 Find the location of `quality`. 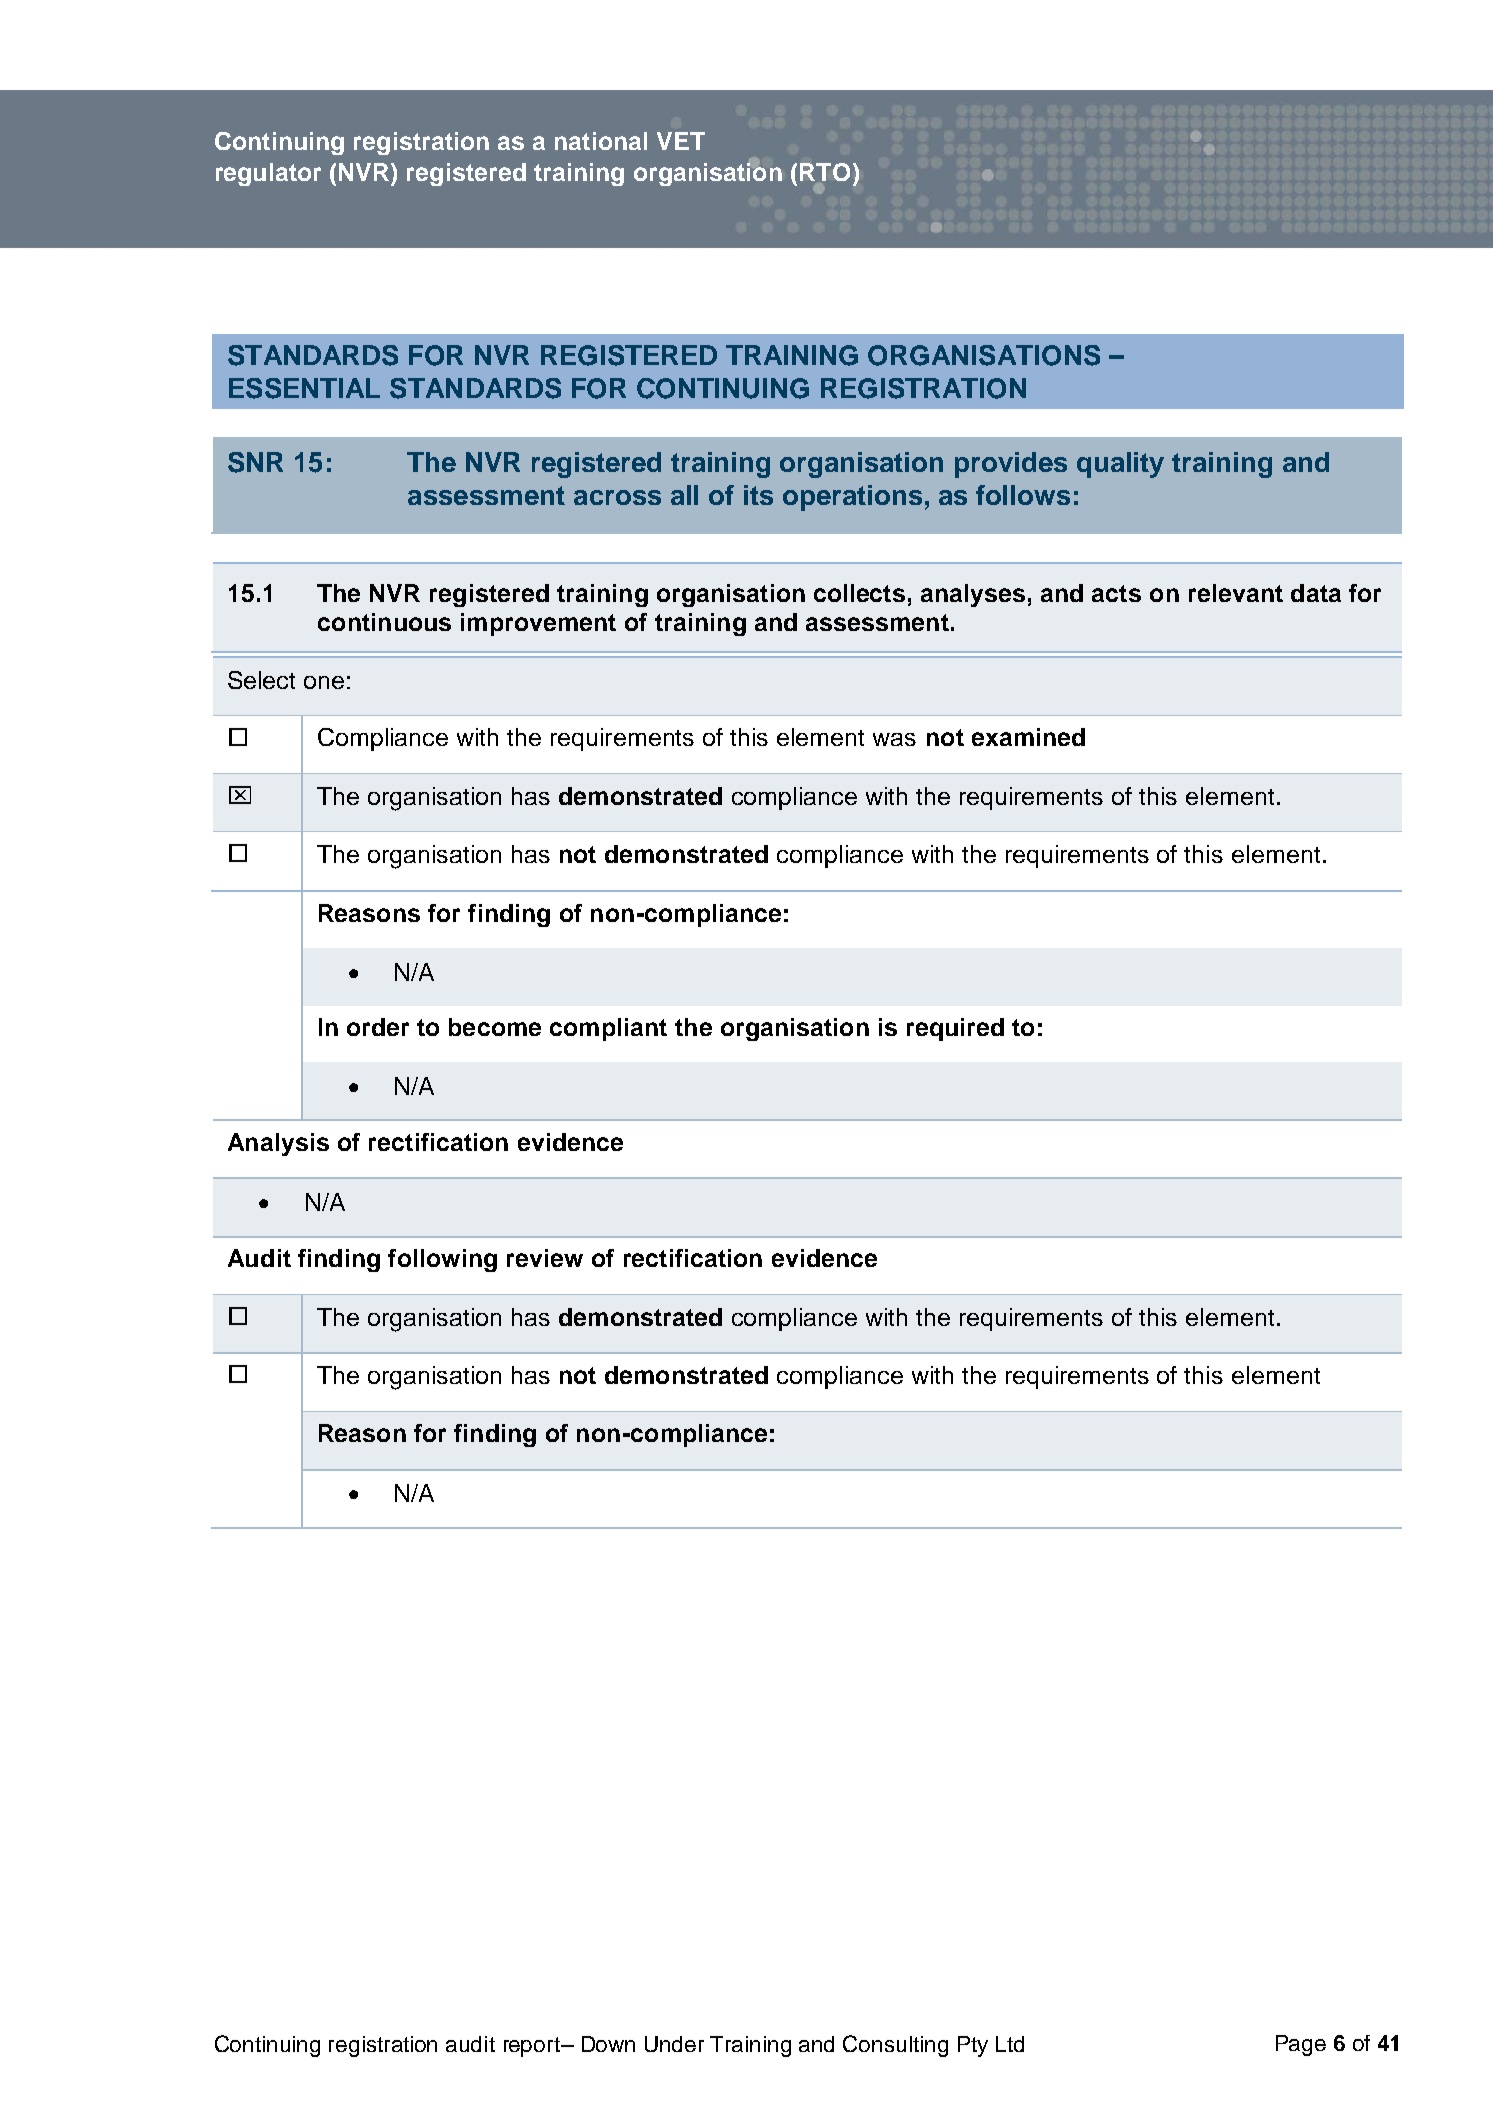

quality is located at coordinates (1120, 465).
